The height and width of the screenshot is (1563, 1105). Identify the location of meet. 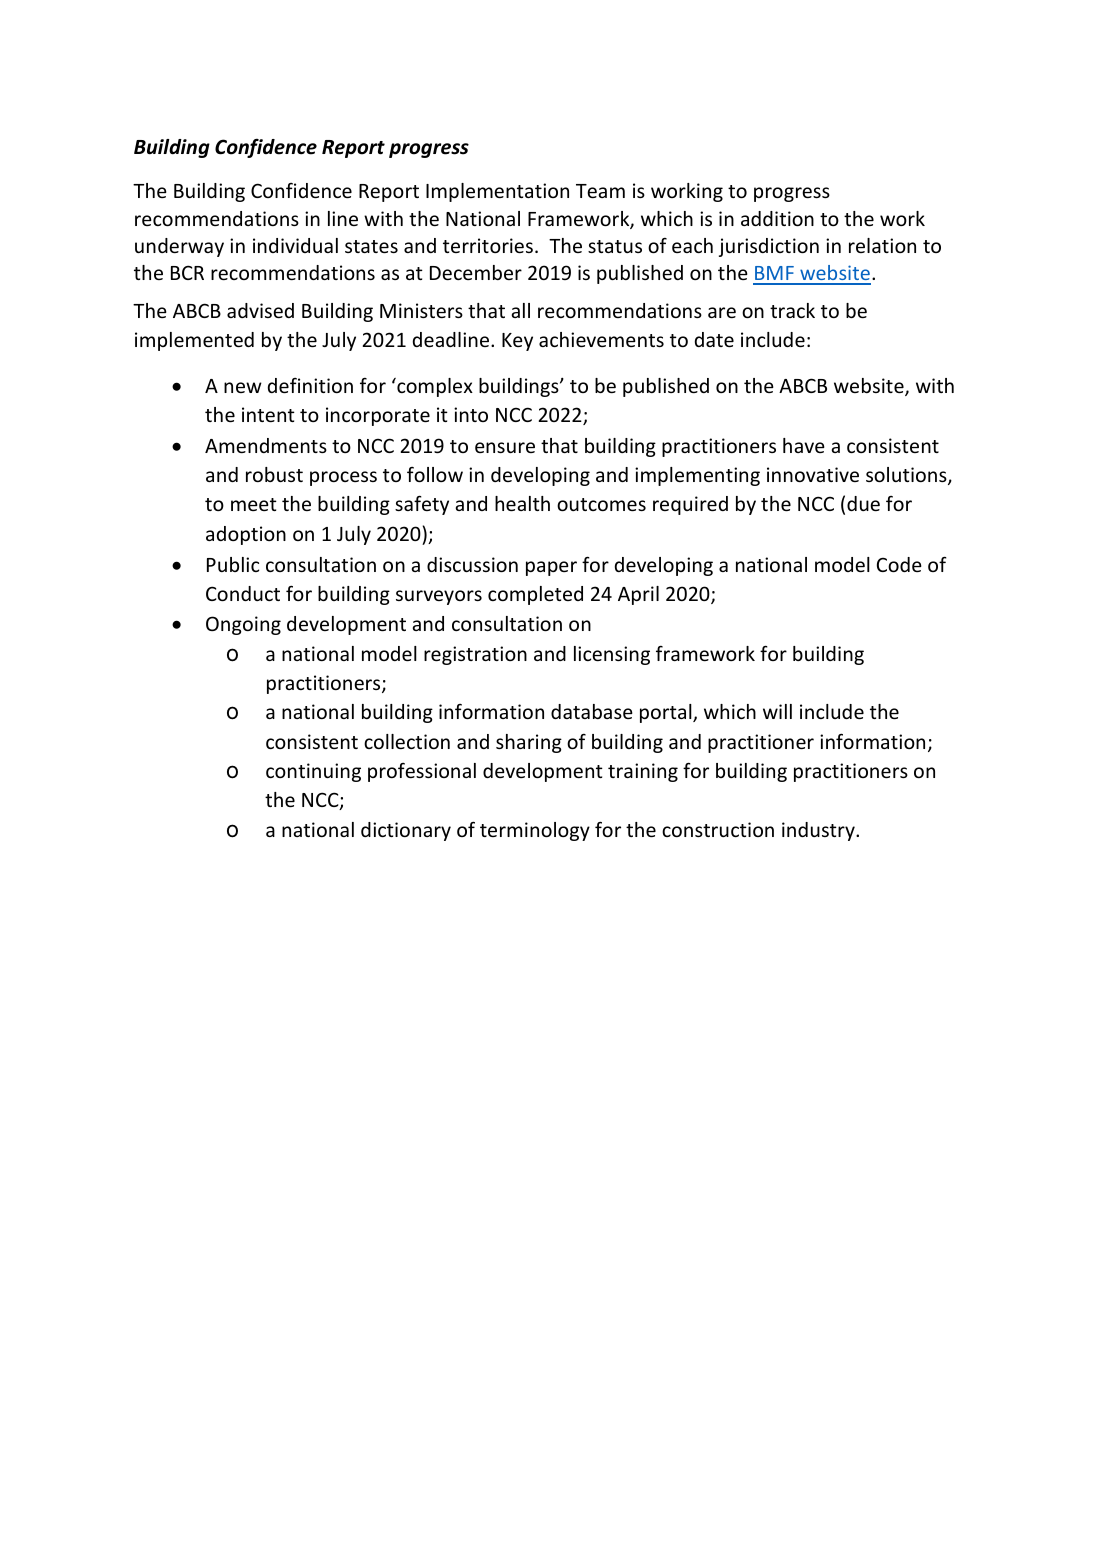
(254, 504).
